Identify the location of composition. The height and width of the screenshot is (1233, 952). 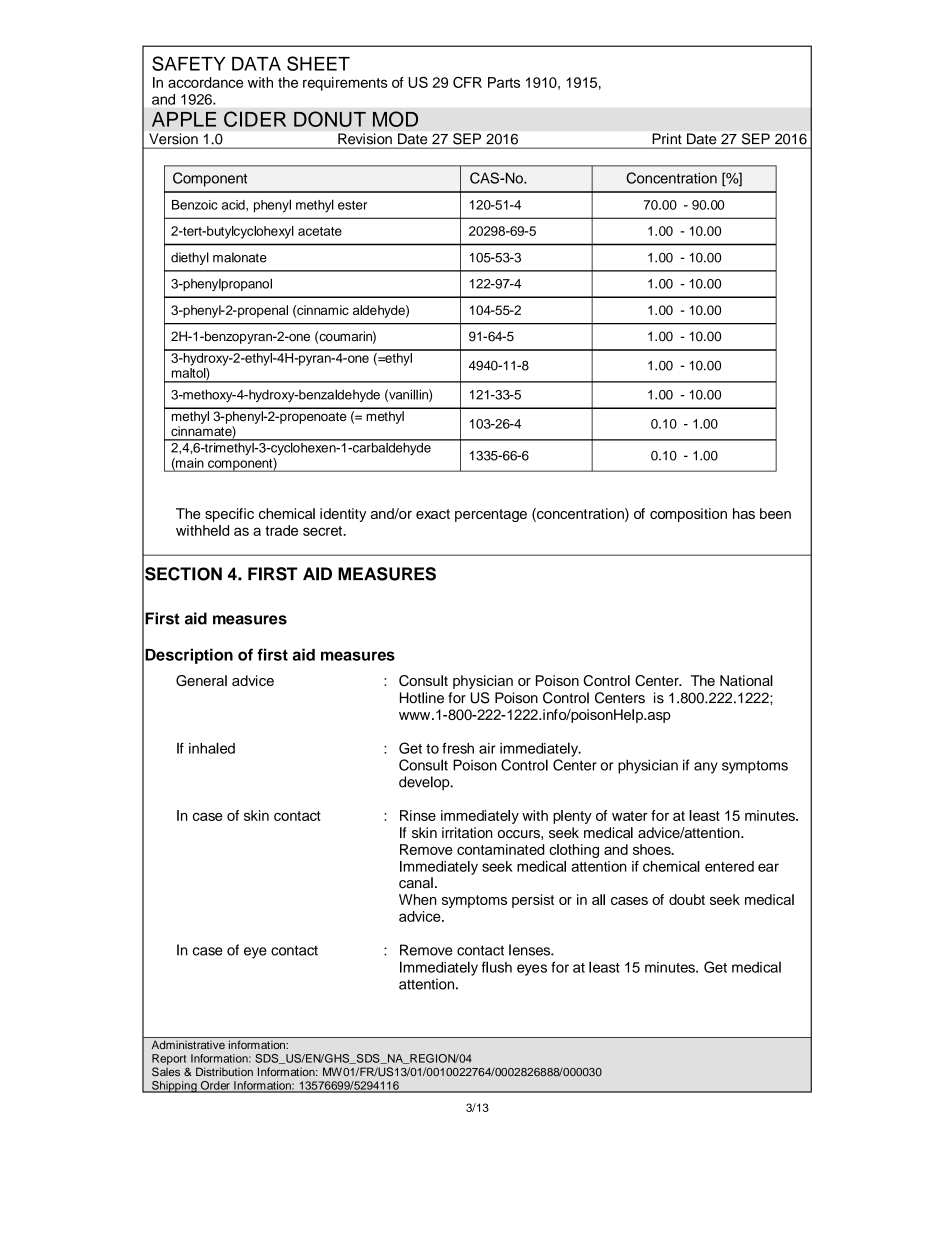
(688, 515).
